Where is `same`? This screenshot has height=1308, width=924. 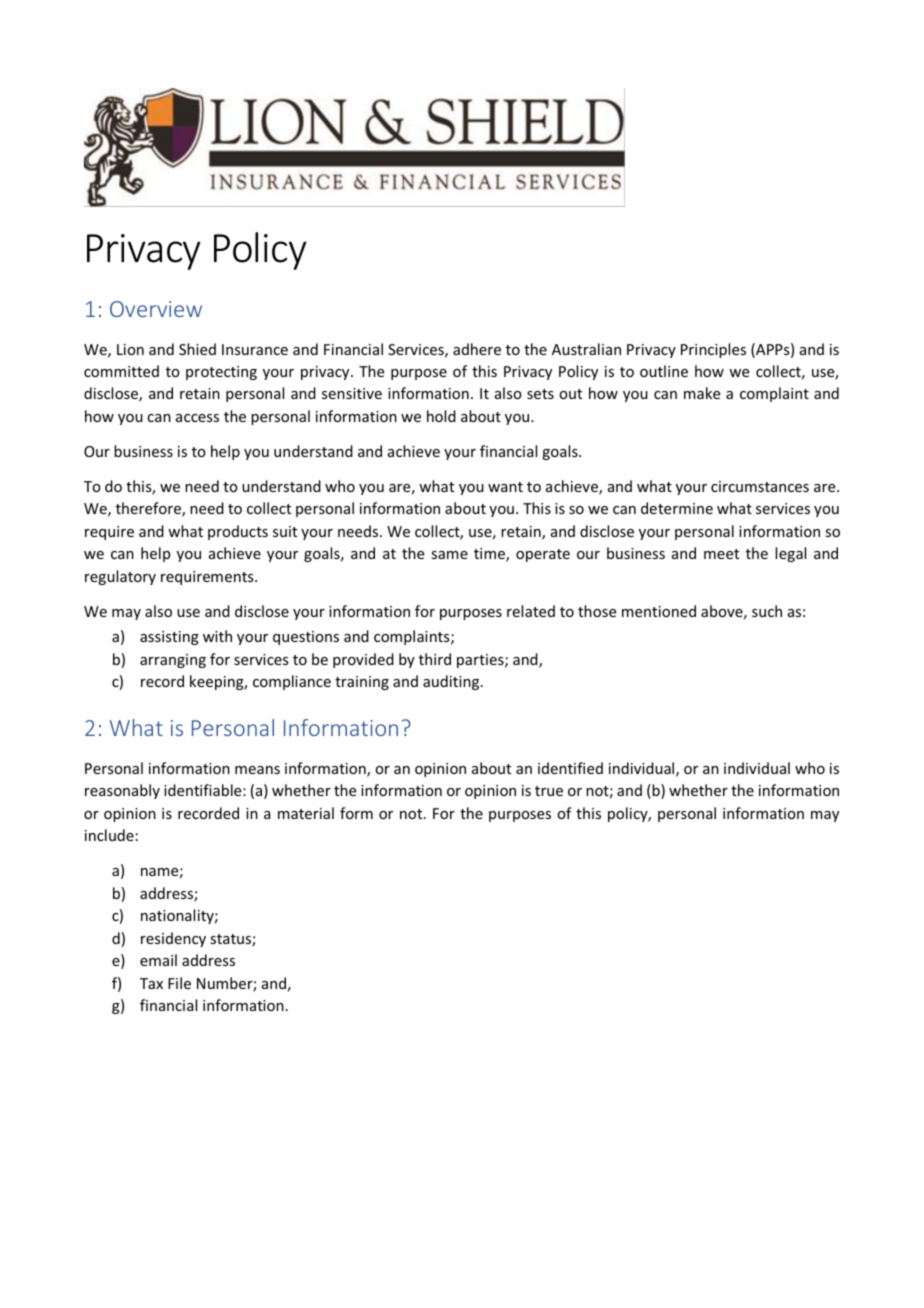 same is located at coordinates (449, 555).
